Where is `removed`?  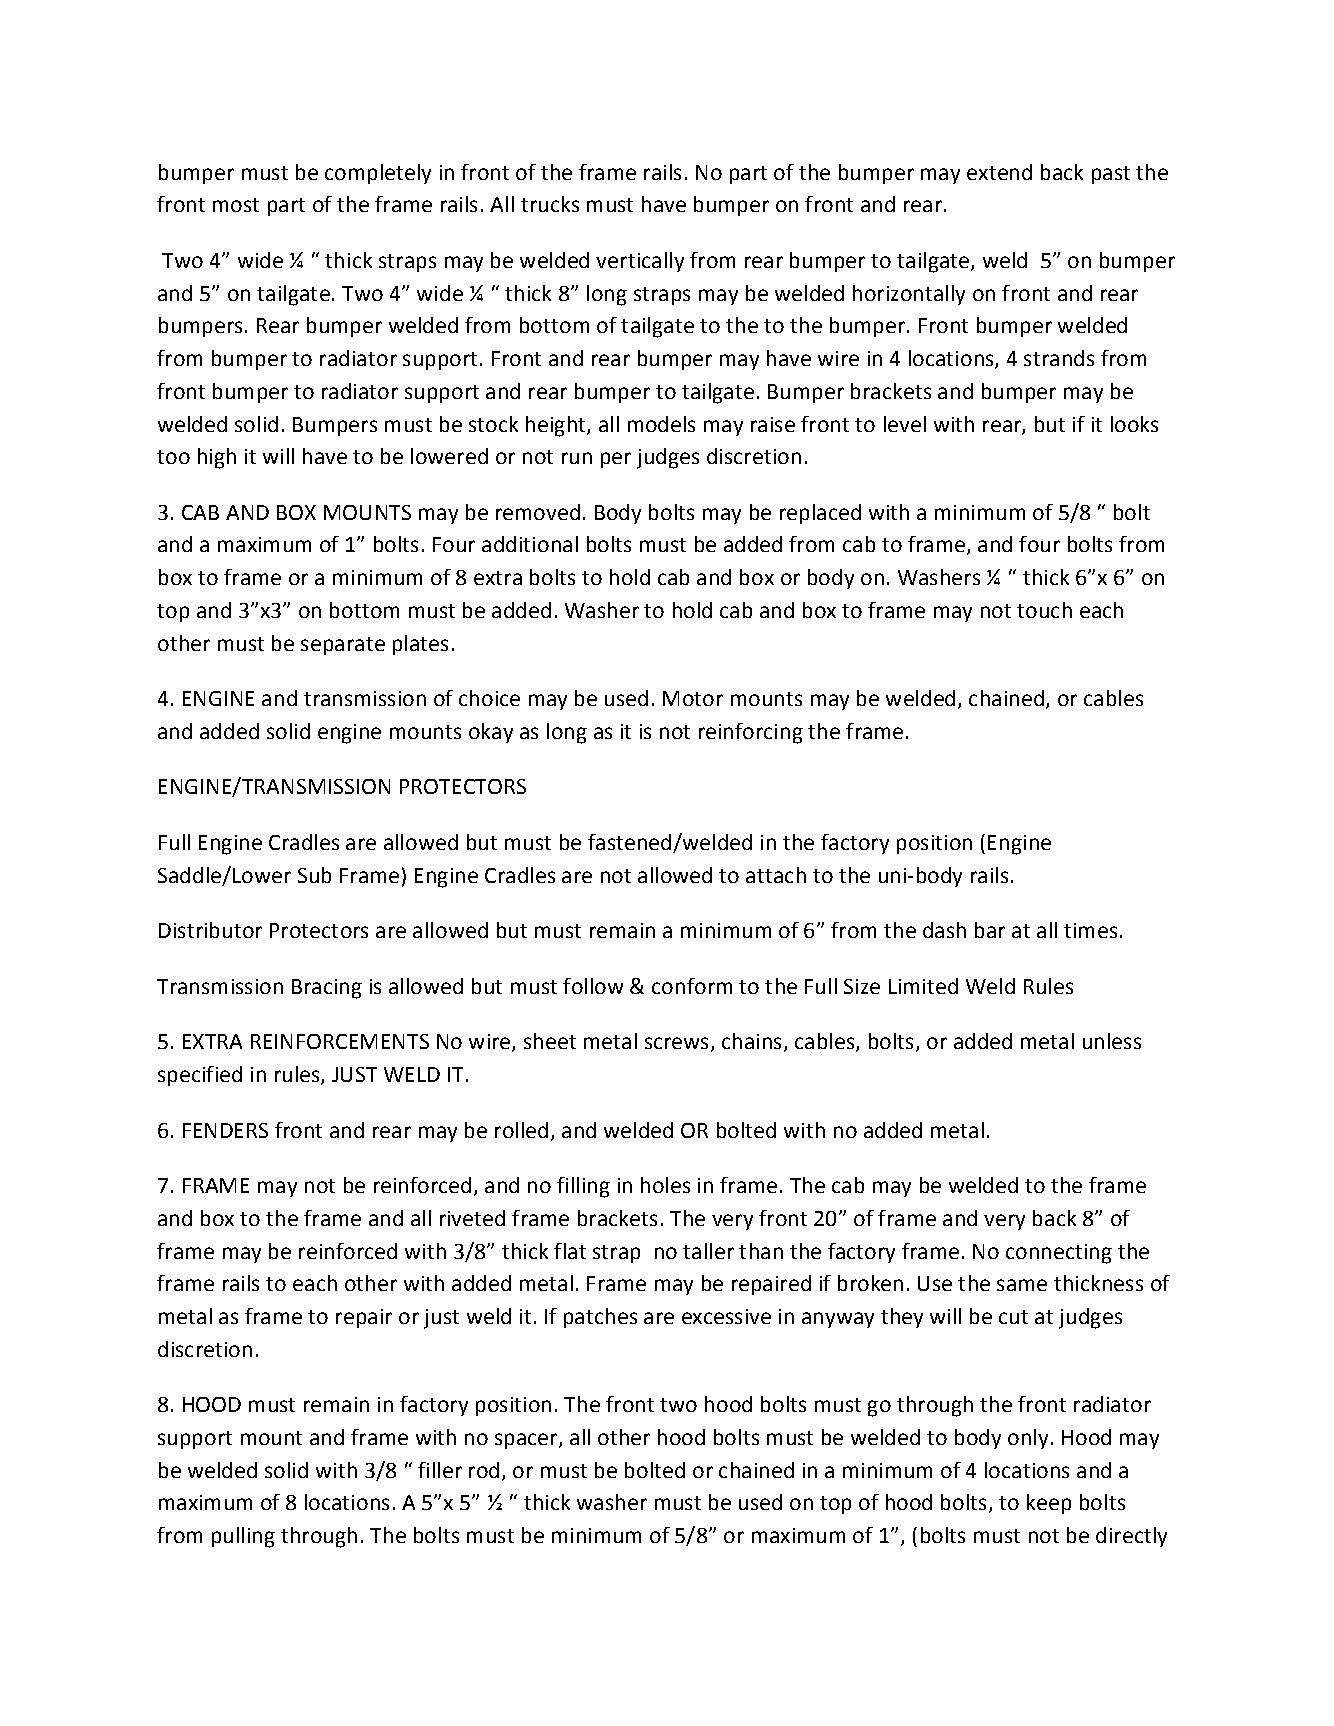
removed is located at coordinates (538, 512).
